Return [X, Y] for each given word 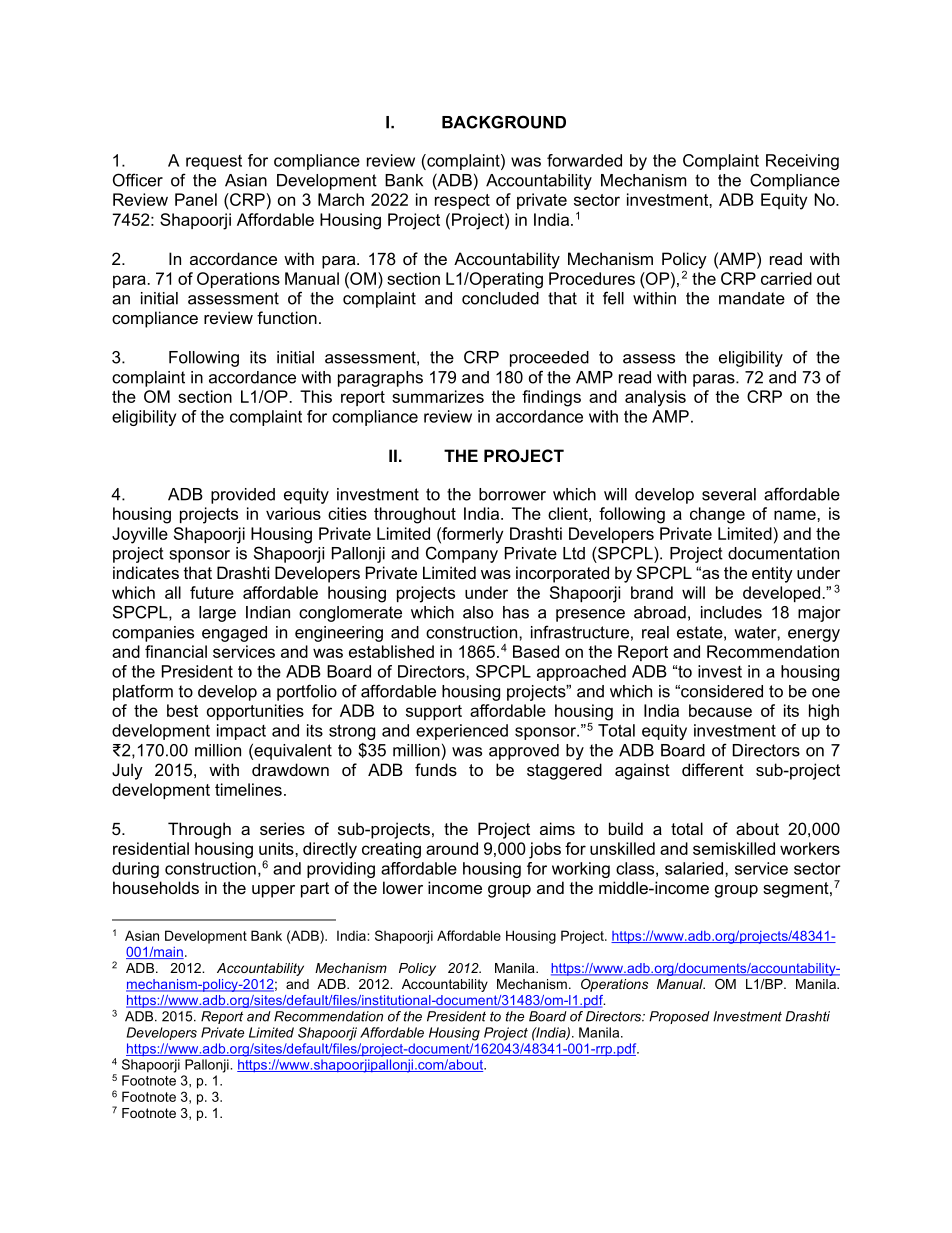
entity [772, 574]
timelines [248, 789]
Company [462, 554]
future [212, 592]
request [214, 162]
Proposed [679, 1017]
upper [273, 891]
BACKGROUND [504, 122]
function [287, 317]
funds [436, 769]
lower [403, 887]
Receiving [802, 162]
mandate [752, 298]
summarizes [438, 396]
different [713, 769]
